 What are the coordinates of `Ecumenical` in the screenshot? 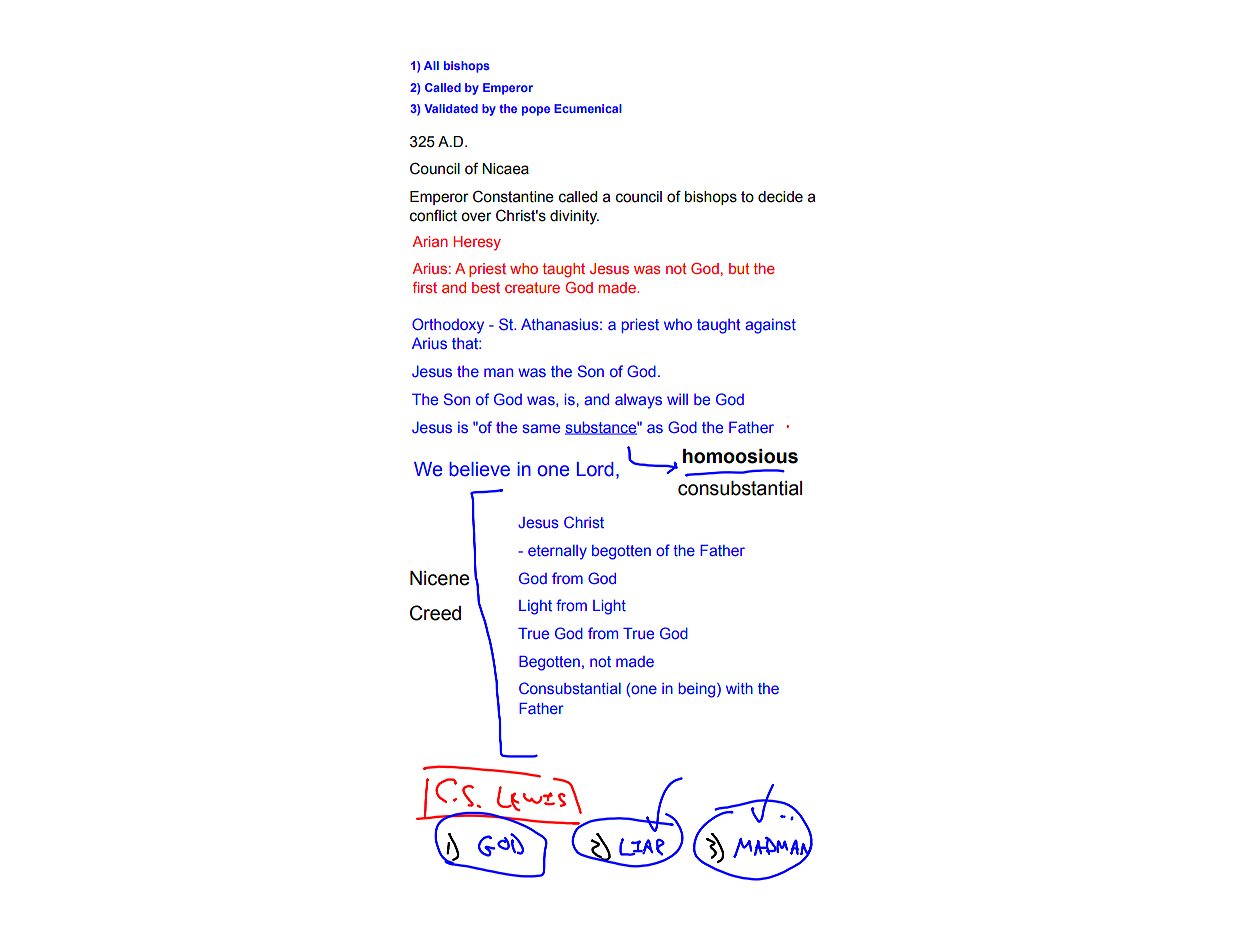 It's located at (588, 108).
